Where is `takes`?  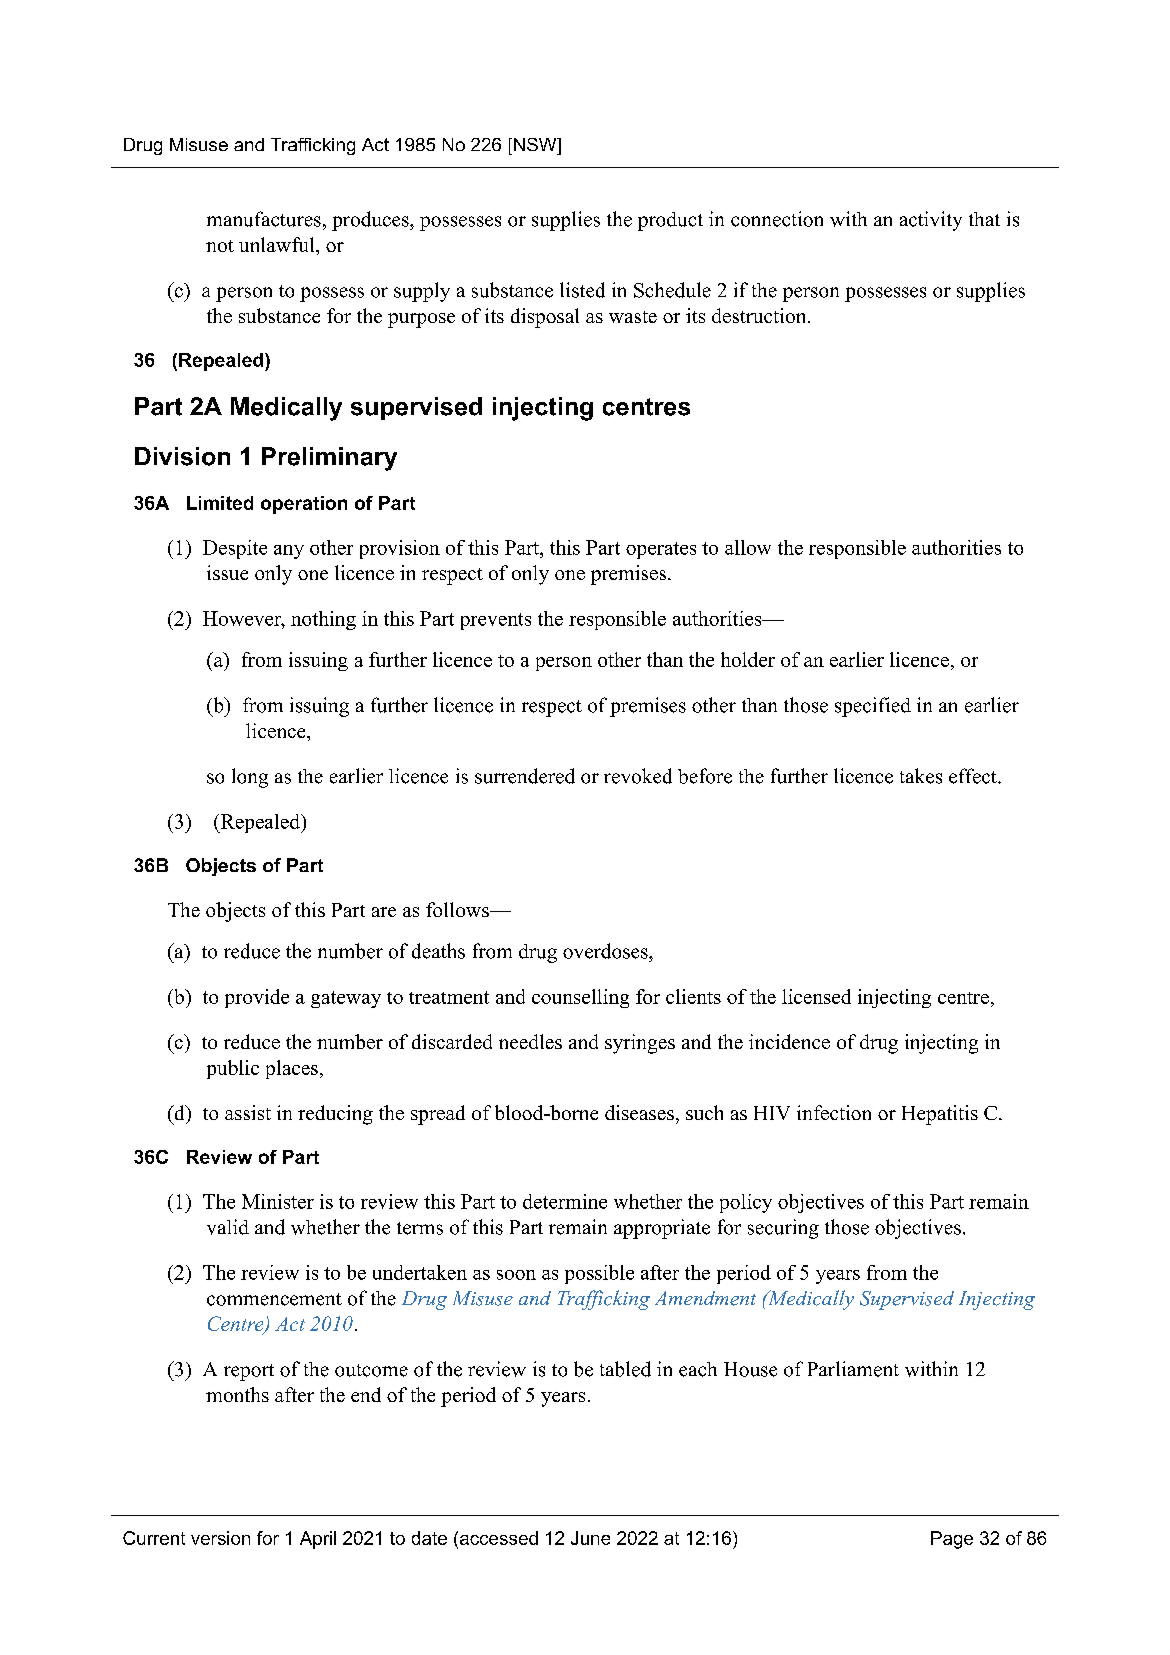 takes is located at coordinates (921, 776).
